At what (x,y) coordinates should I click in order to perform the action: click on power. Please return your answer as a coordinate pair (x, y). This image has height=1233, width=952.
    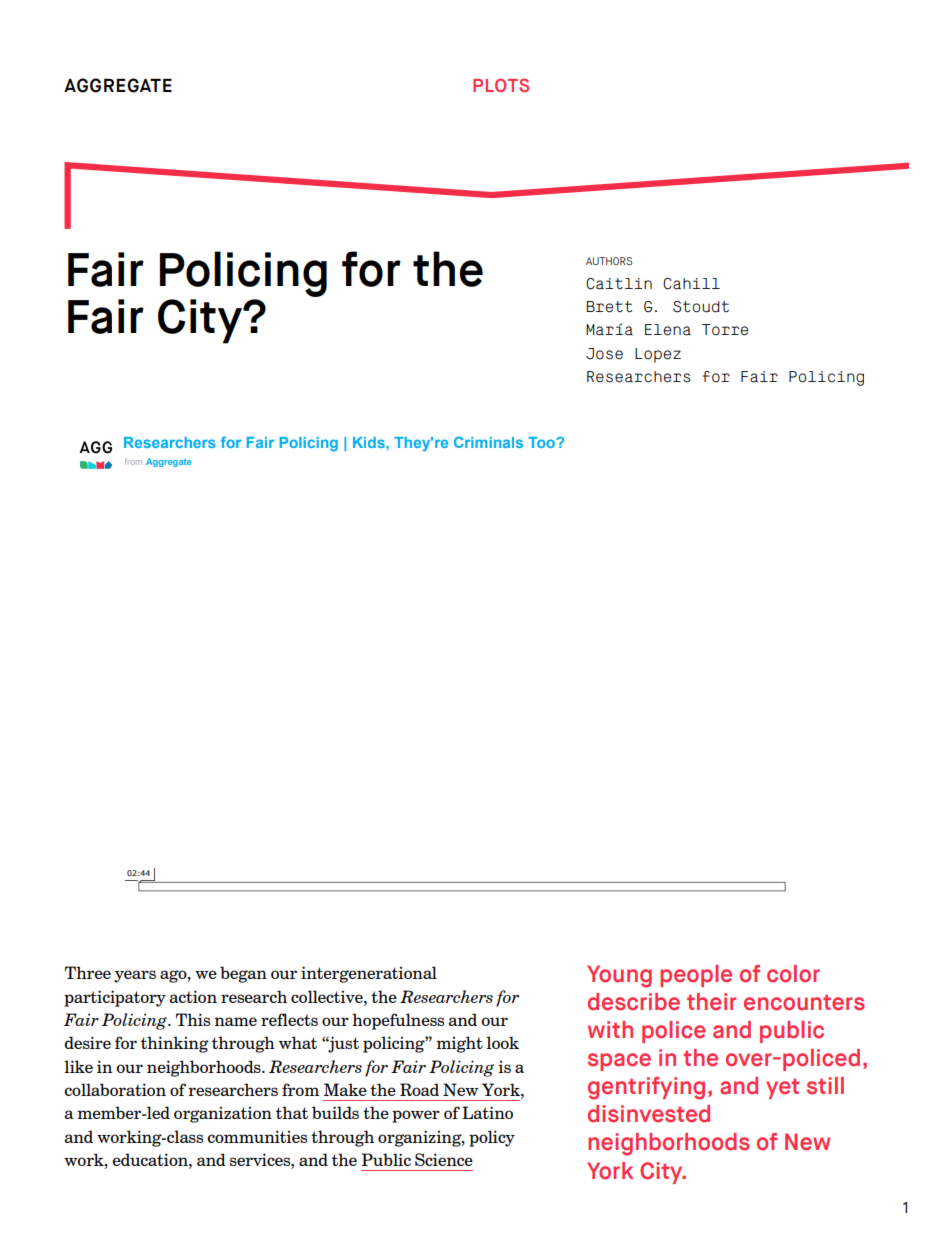
    Looking at the image, I should click on (416, 1116).
